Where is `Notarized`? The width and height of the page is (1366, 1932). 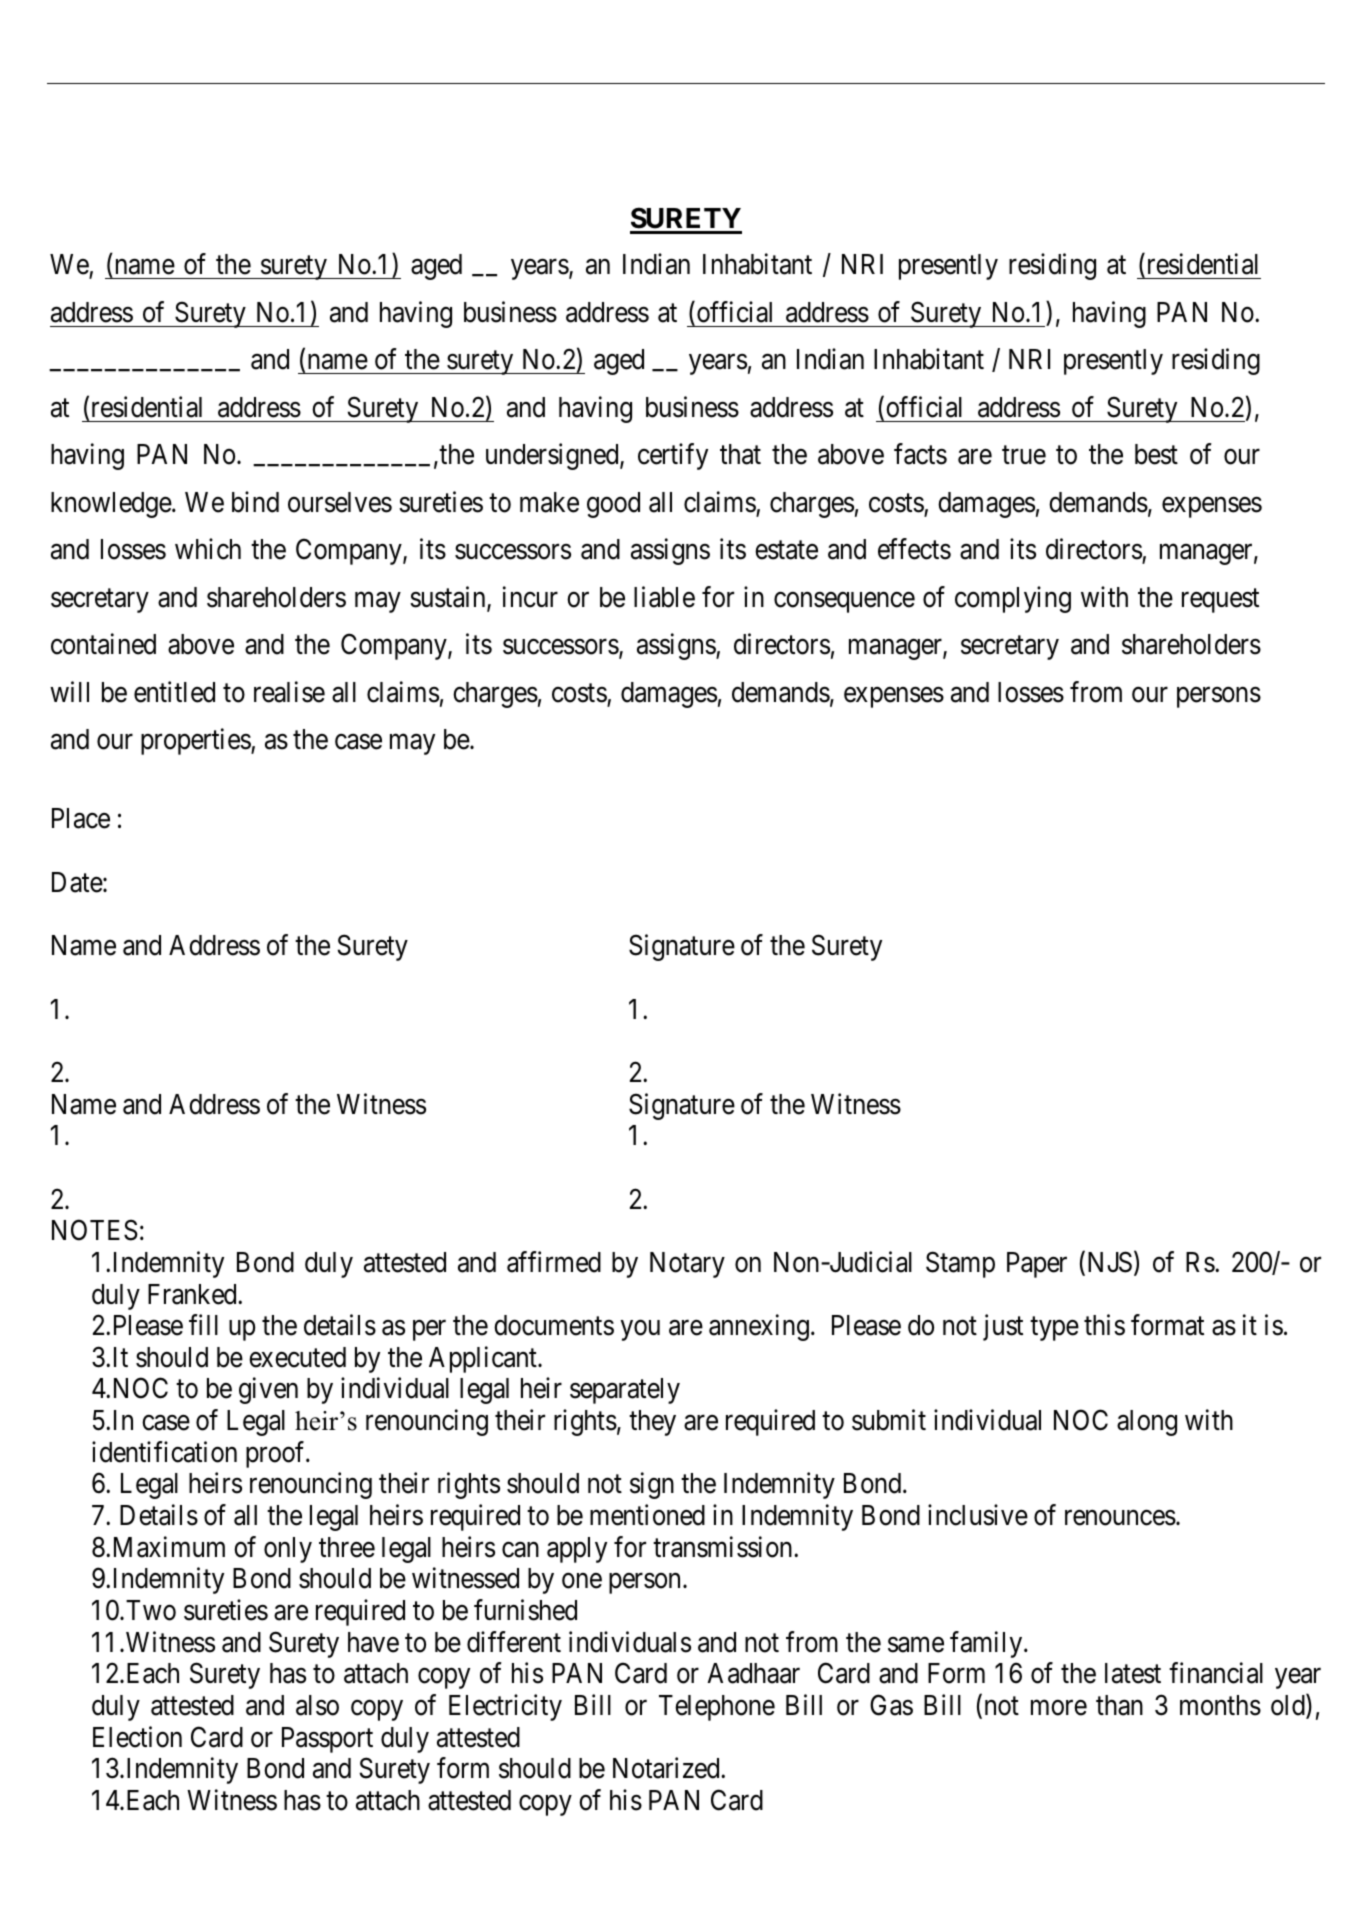
Notarized is located at coordinates (667, 1768).
